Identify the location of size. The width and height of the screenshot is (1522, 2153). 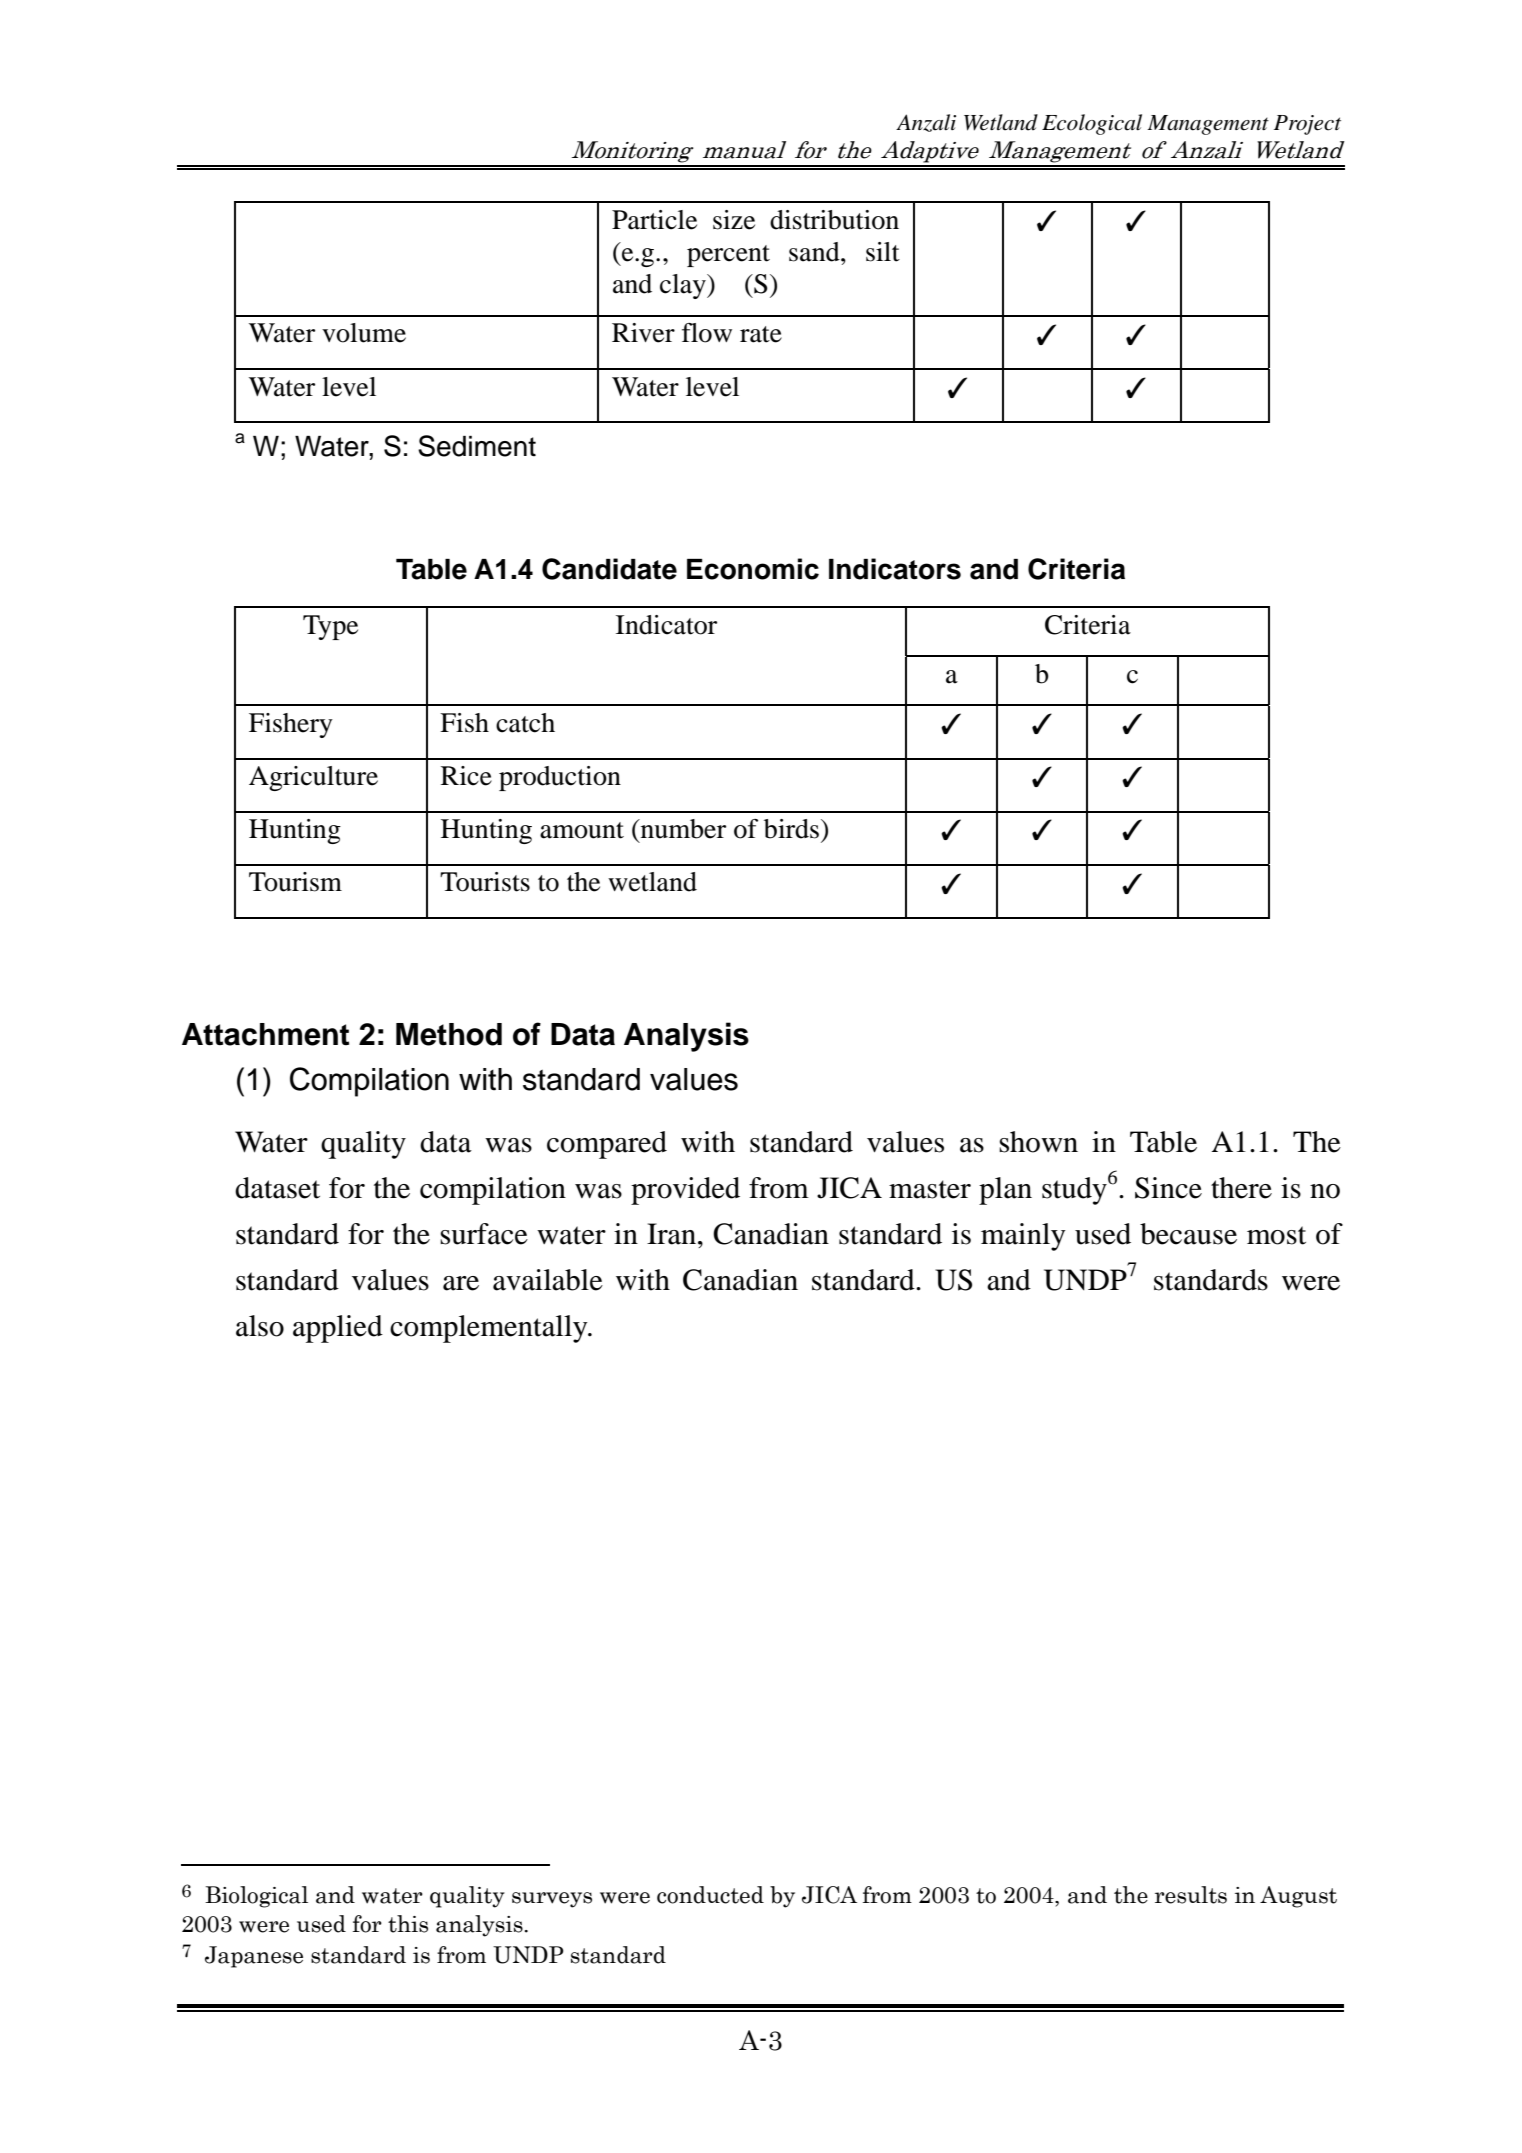
(734, 220).
